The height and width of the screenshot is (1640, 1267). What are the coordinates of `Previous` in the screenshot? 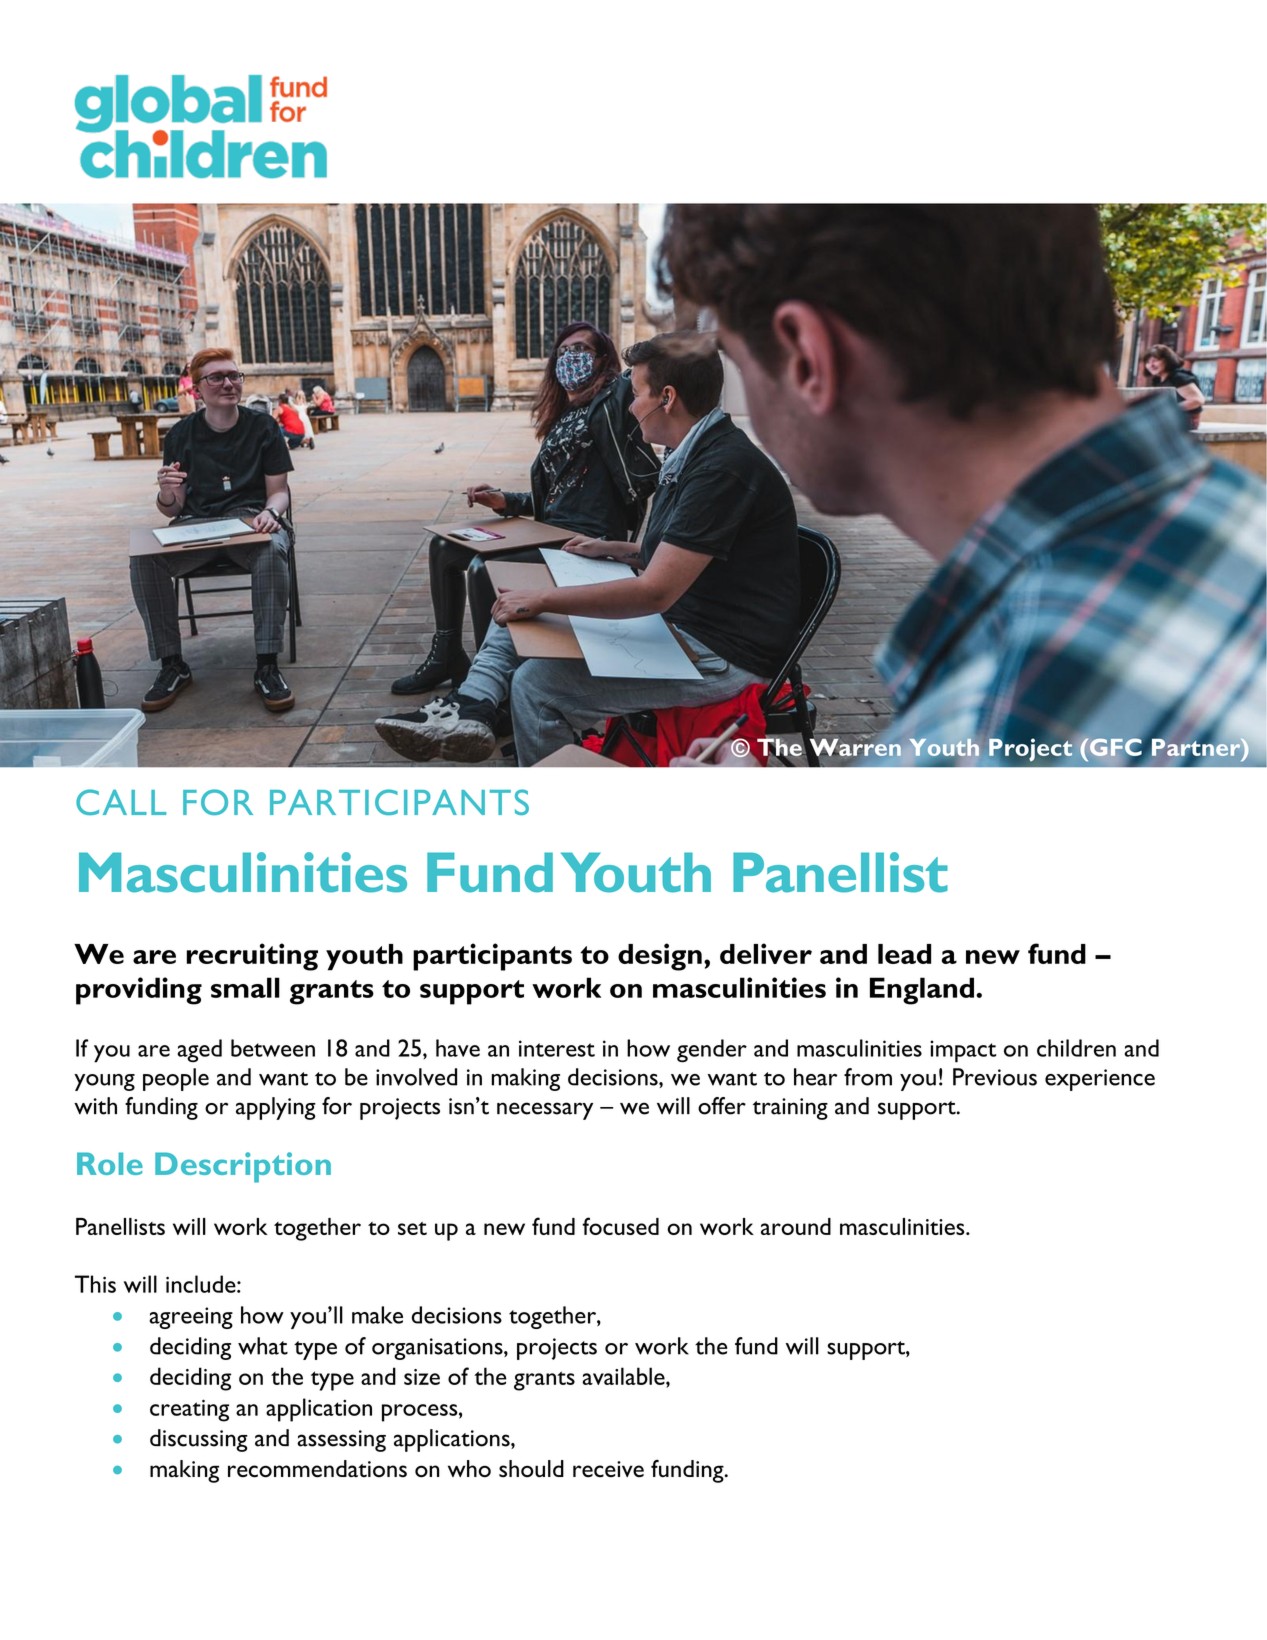 It's located at (995, 1077).
